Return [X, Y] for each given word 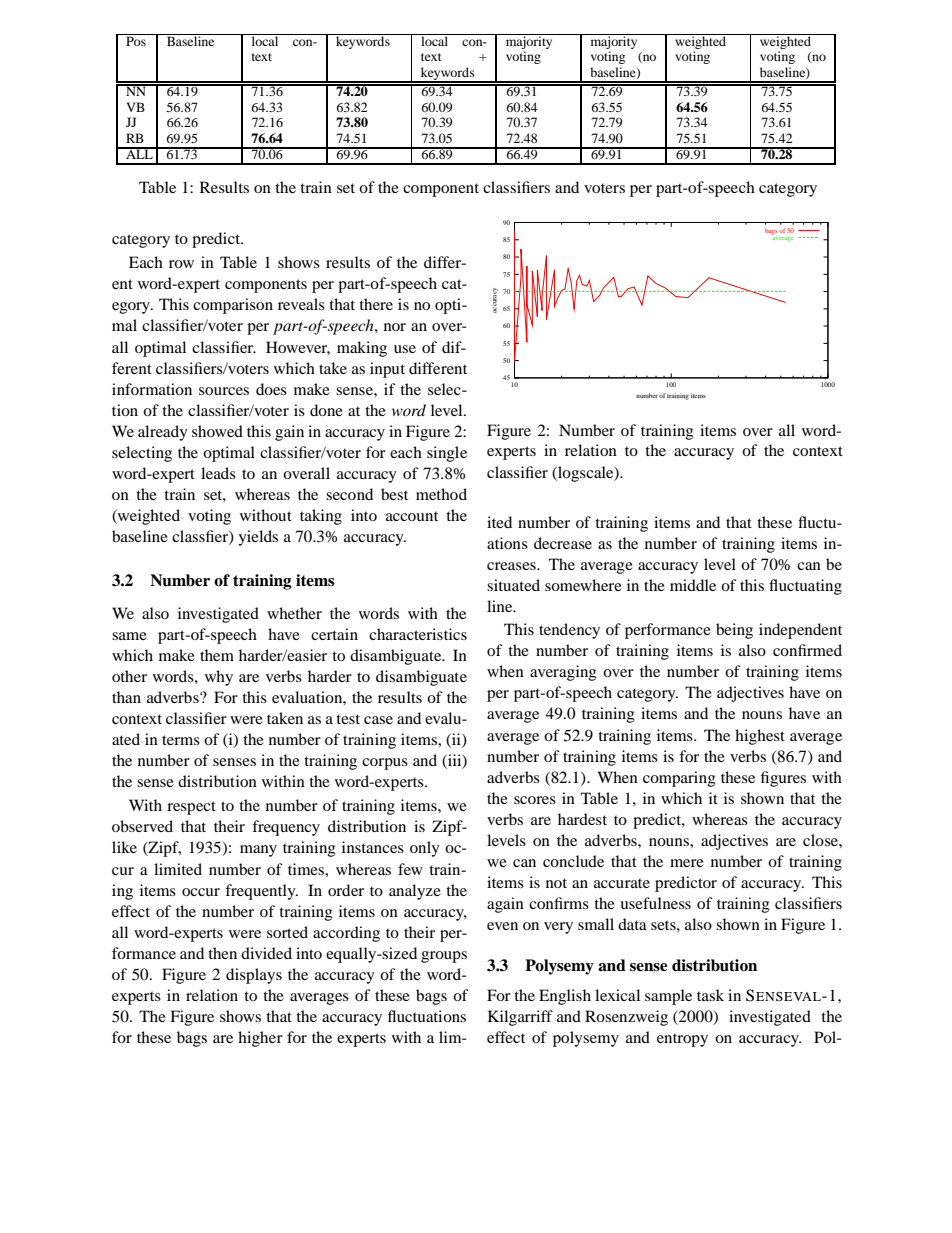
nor [395, 327]
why [219, 678]
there [376, 304]
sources [224, 391]
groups [444, 957]
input [387, 370]
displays [254, 976]
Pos [136, 40]
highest [760, 737]
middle [693, 585]
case [378, 720]
